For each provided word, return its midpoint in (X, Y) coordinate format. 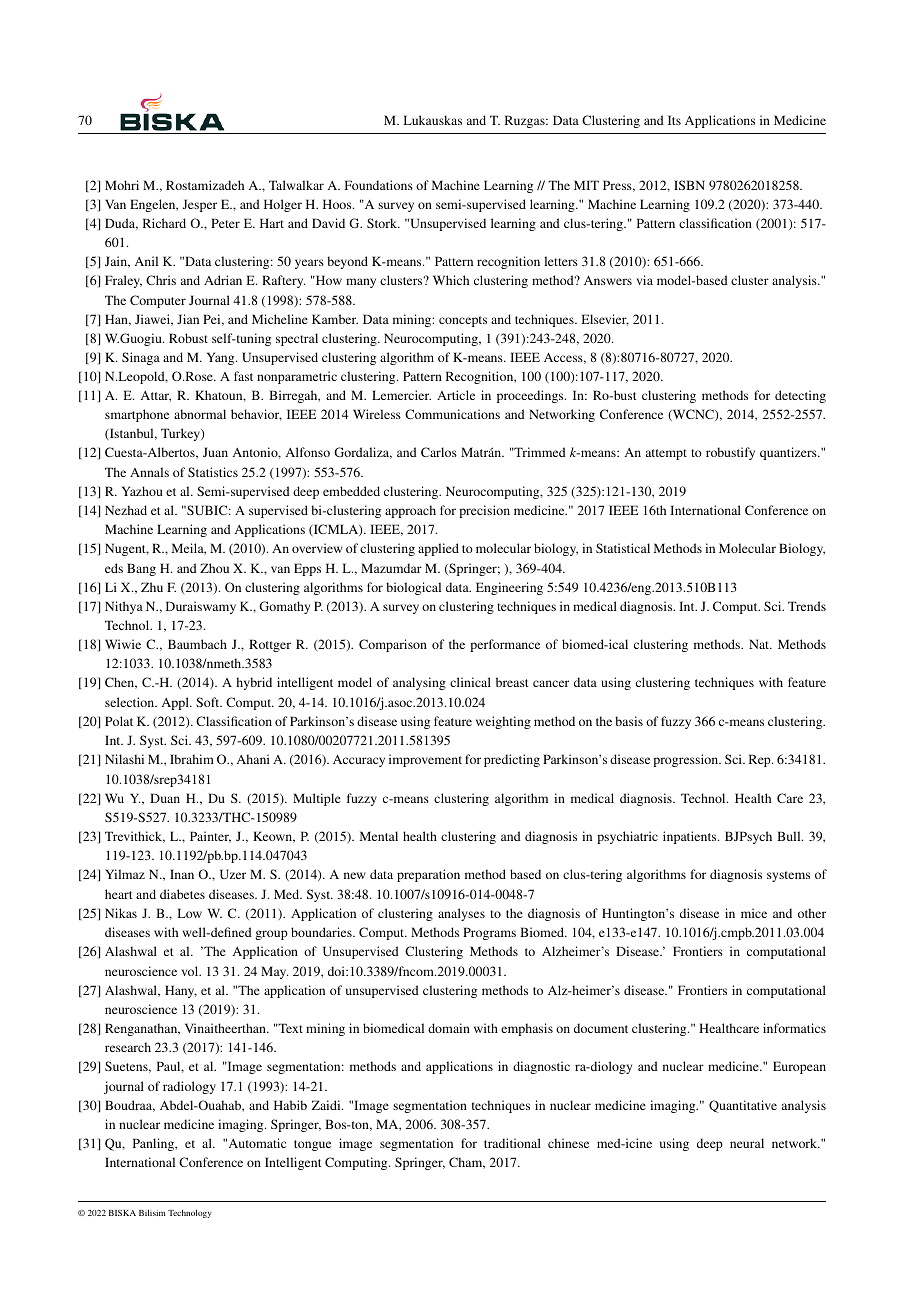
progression (687, 760)
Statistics (213, 472)
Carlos (439, 452)
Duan (165, 798)
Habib (290, 1105)
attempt (666, 454)
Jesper (200, 205)
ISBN (689, 185)
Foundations (379, 185)
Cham (467, 1163)
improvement (425, 760)
